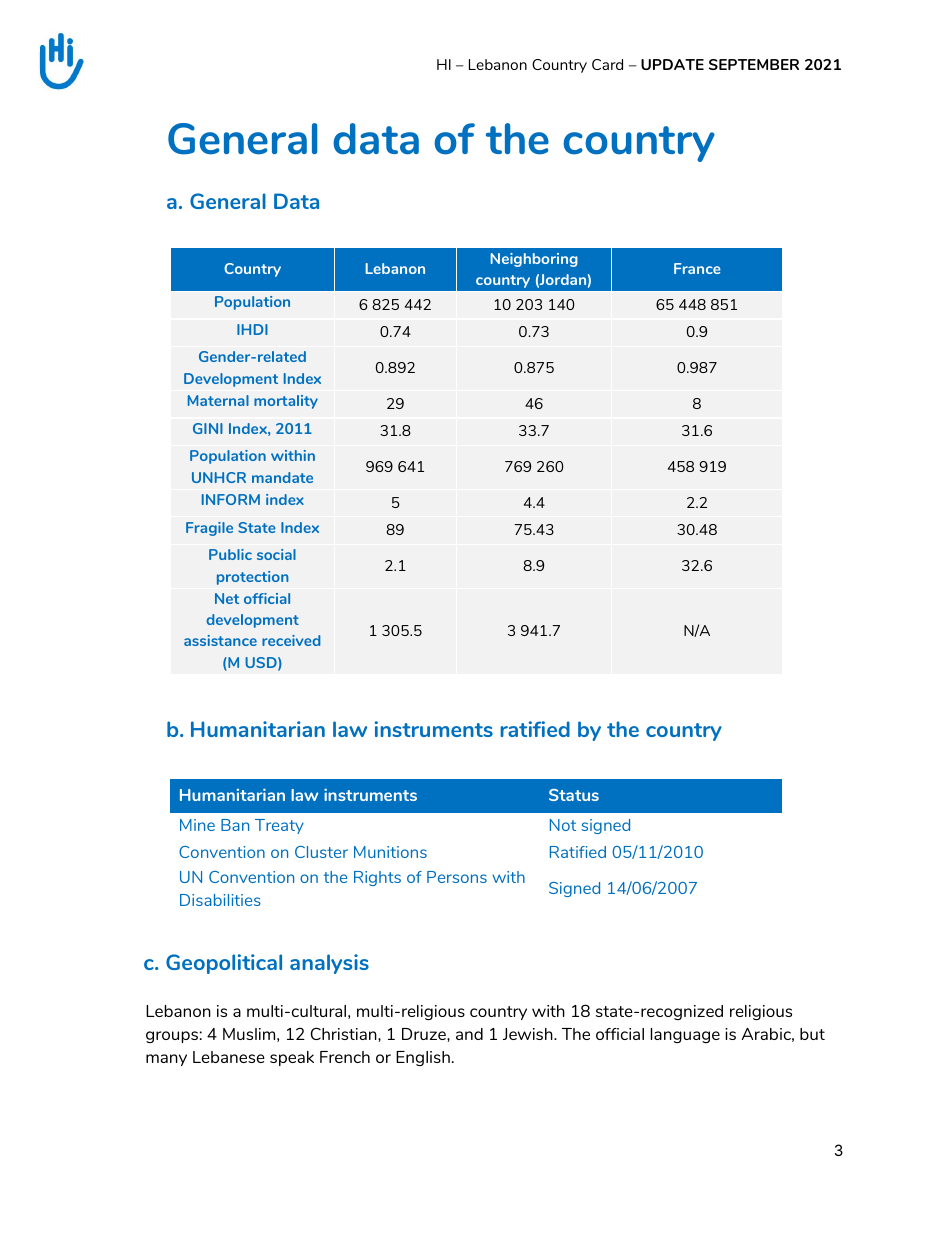 The height and width of the screenshot is (1233, 952). What do you see at coordinates (685, 1035) in the screenshot?
I see `language` at bounding box center [685, 1035].
